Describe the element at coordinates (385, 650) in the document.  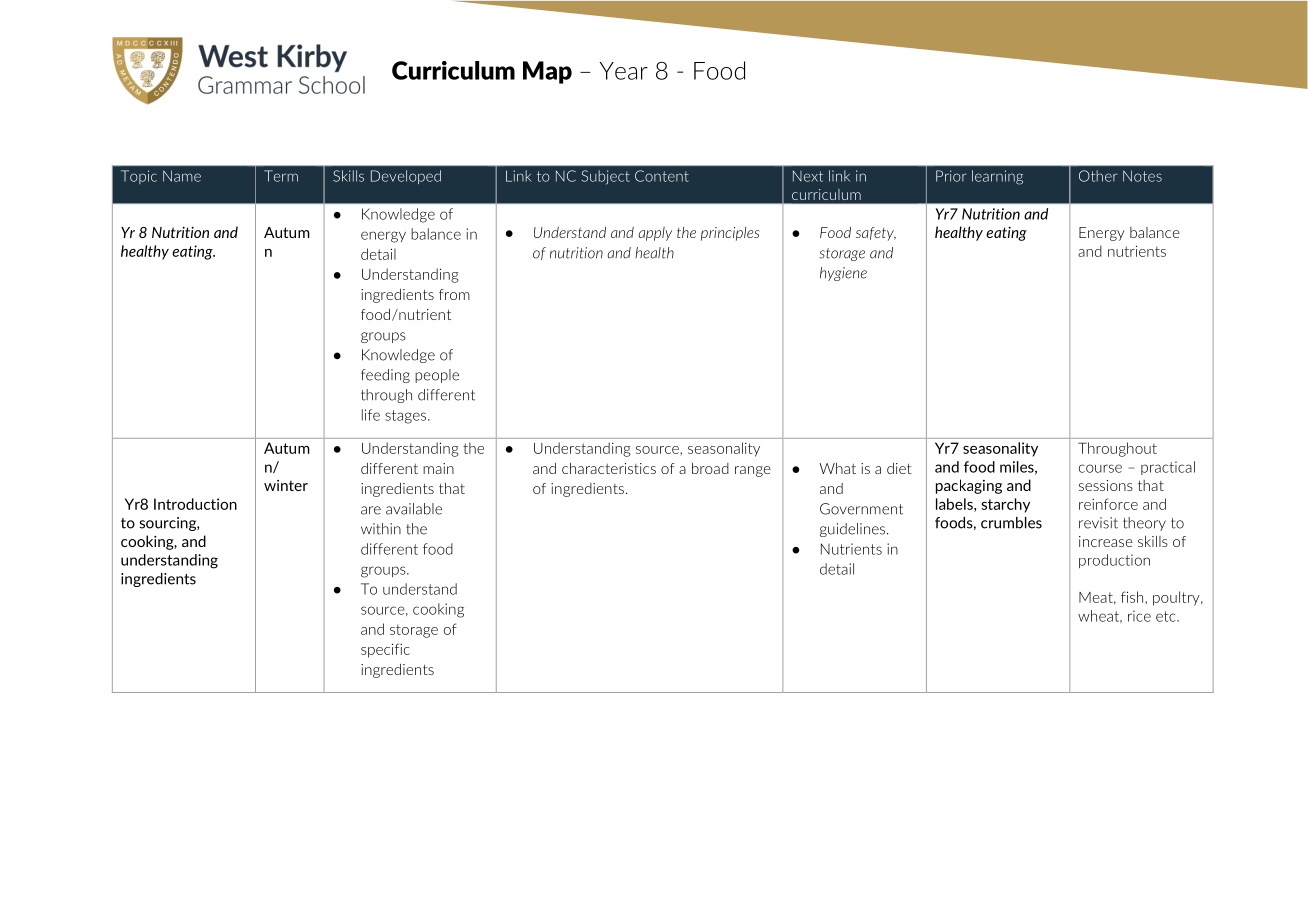
I see `specific` at that location.
